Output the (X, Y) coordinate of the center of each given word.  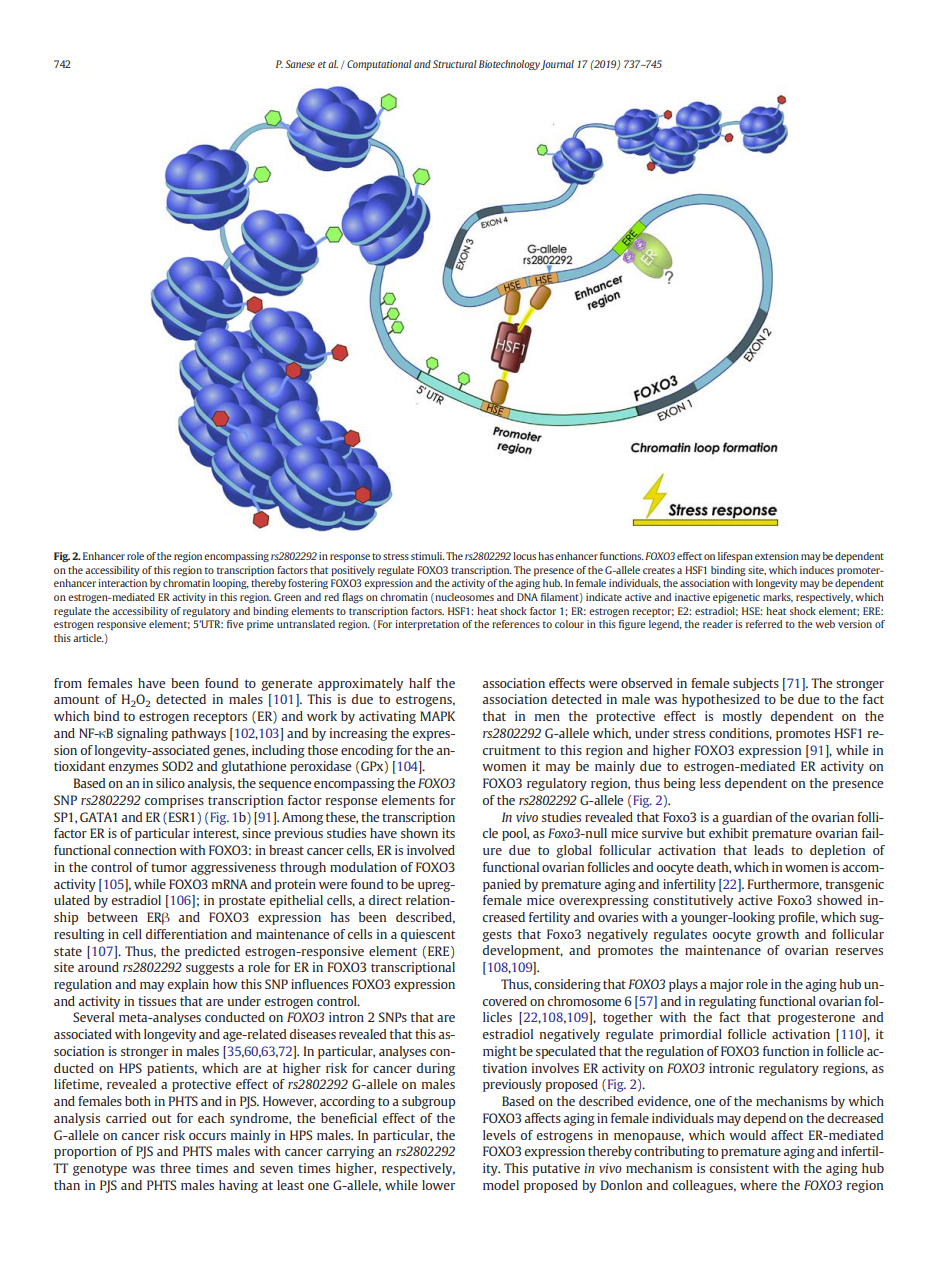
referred (764, 624)
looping (231, 584)
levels (499, 1135)
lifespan (735, 557)
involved (431, 850)
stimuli (427, 556)
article (88, 638)
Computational (379, 65)
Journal (557, 65)
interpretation (427, 625)
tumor (169, 867)
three (175, 1168)
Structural (455, 64)
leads (769, 850)
